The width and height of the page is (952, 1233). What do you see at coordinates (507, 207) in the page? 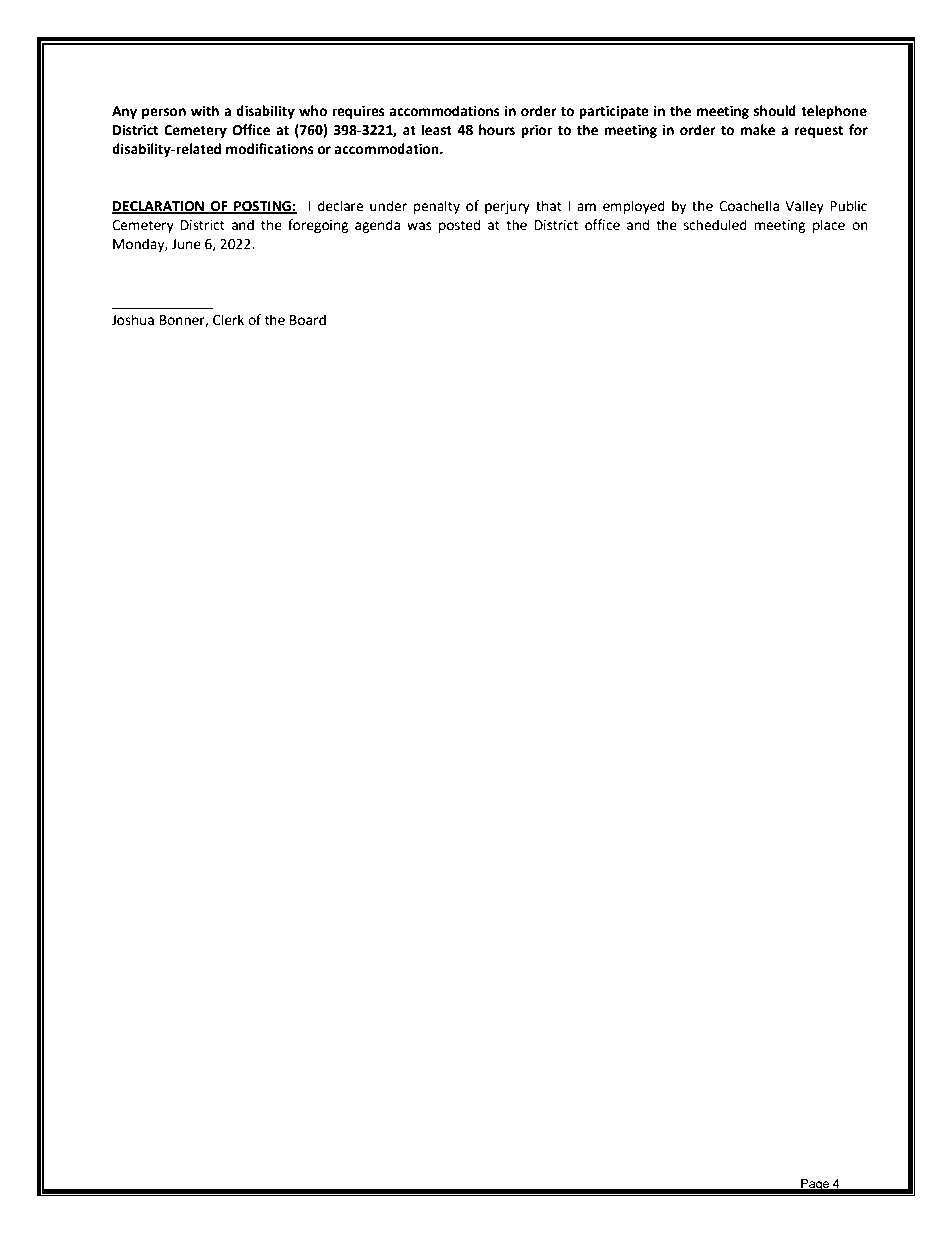
I see `perjury` at bounding box center [507, 207].
